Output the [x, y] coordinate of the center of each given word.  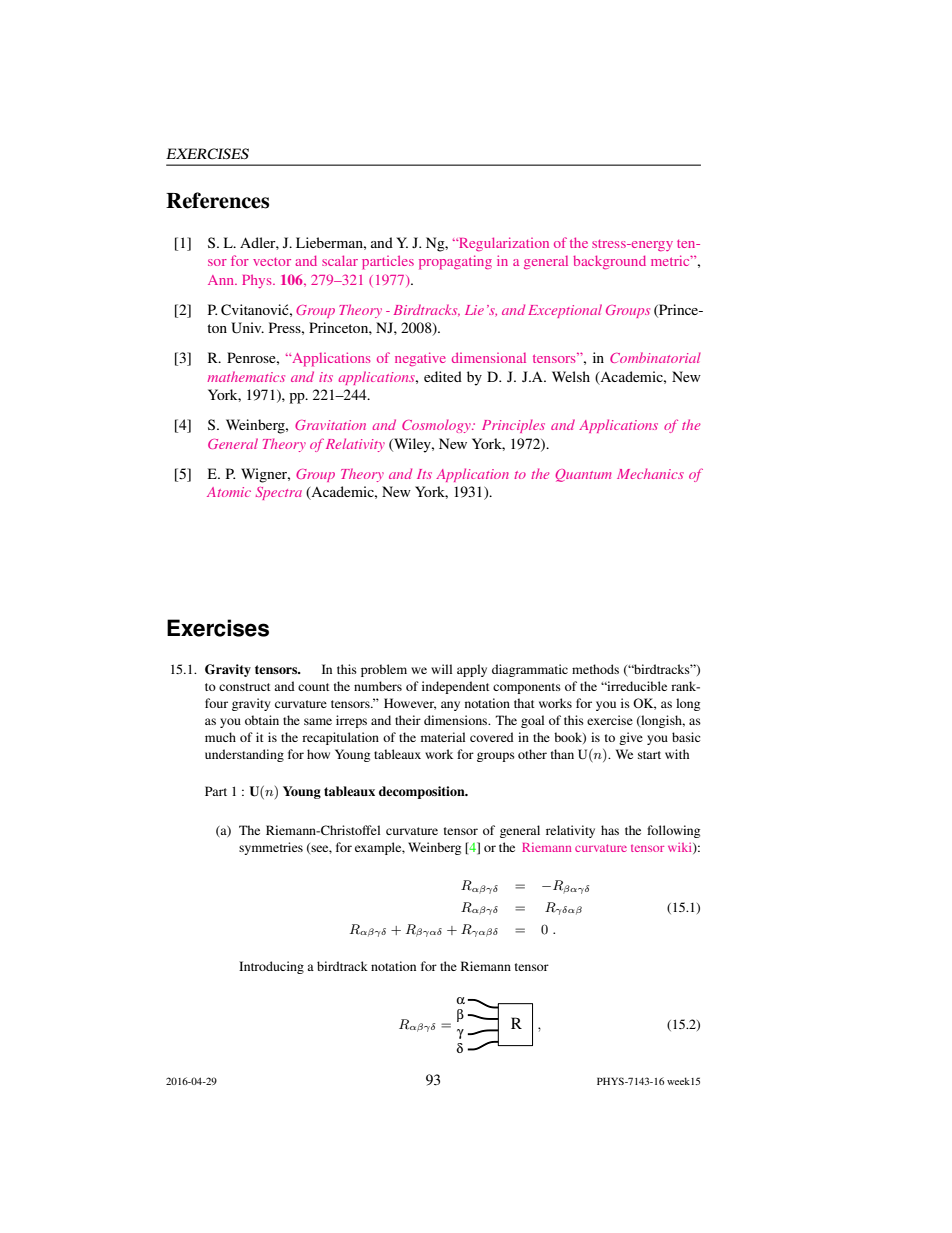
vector [272, 262]
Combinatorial [655, 357]
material [443, 737]
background [609, 262]
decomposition [423, 792]
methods [595, 669]
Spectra [279, 493]
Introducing [271, 967]
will [441, 669]
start [649, 755]
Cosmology [437, 426]
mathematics [246, 376]
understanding [244, 755]
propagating [455, 262]
